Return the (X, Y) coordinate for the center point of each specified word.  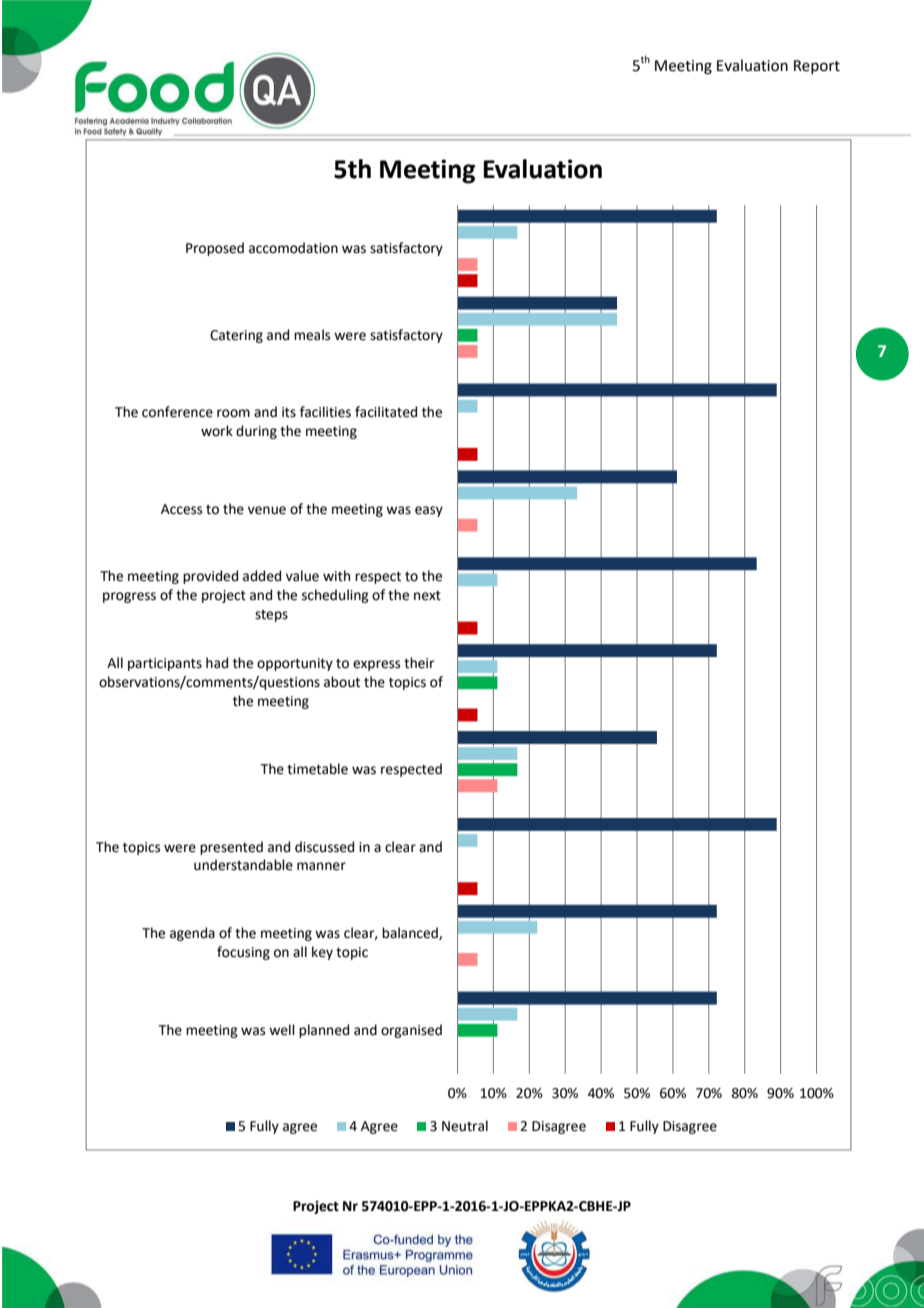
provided (210, 577)
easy (429, 511)
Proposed (215, 249)
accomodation (293, 248)
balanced (411, 933)
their (419, 663)
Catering (236, 336)
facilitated (386, 412)
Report (817, 67)
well (282, 1030)
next (427, 595)
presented (231, 848)
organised (411, 1031)
